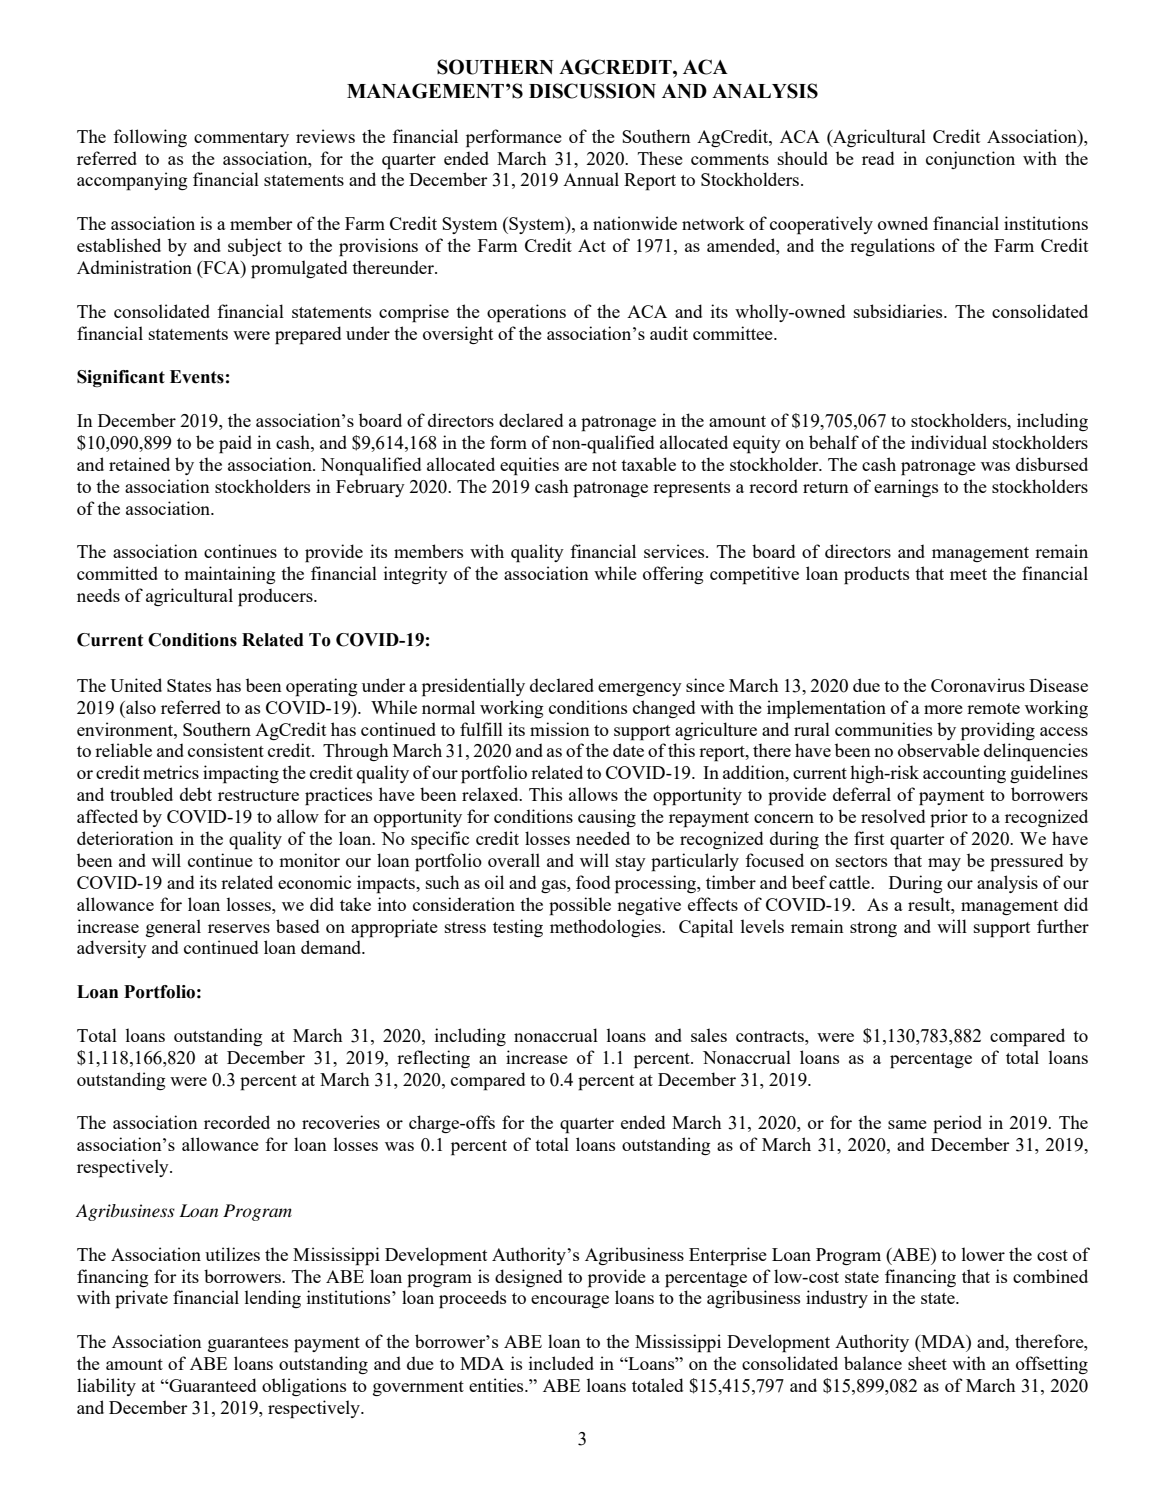 The image size is (1165, 1507). I want to click on guarantees, so click(248, 1344).
